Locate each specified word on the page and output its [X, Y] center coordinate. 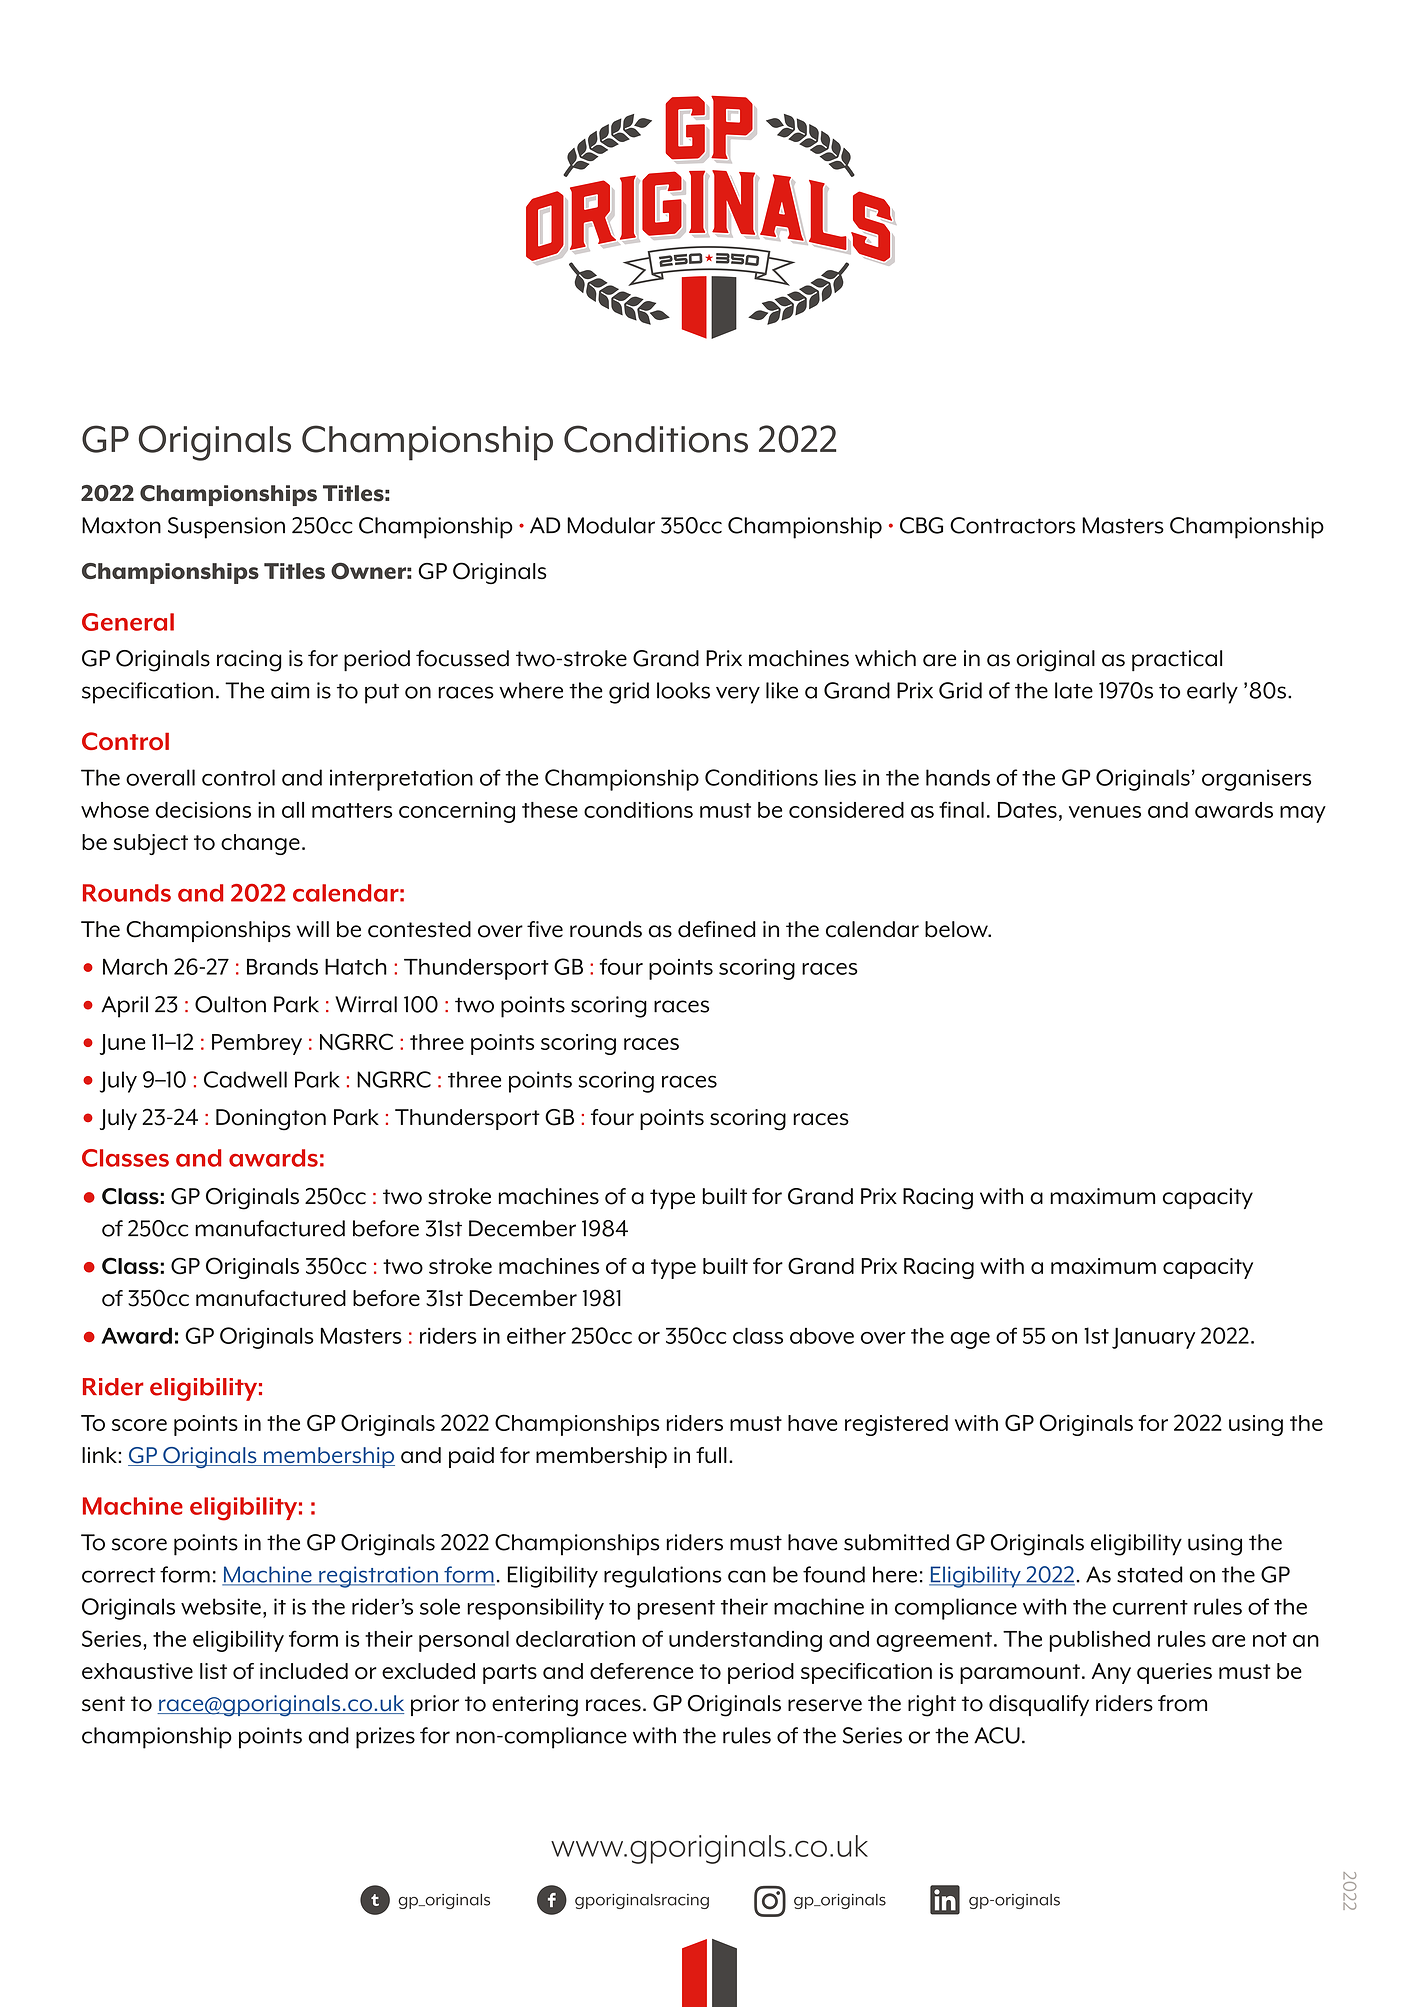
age [970, 1340]
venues [1105, 812]
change [260, 844]
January [1153, 1338]
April [124, 1007]
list [213, 1671]
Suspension [226, 528]
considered [846, 810]
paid [471, 1457]
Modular [611, 525]
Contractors [1012, 525]
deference [642, 1671]
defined [717, 929]
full [711, 1455]
